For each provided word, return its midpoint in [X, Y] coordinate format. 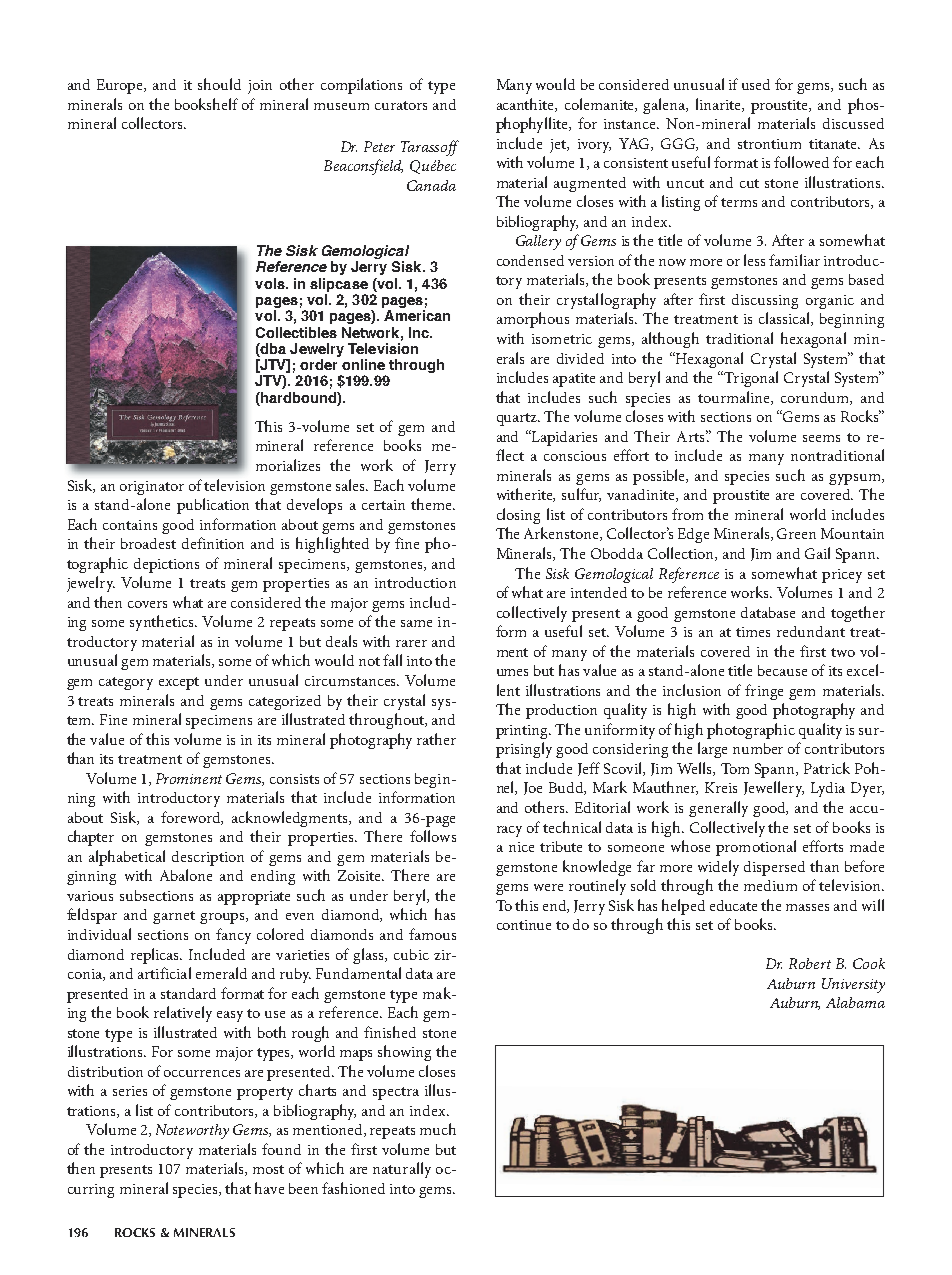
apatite [574, 380]
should [219, 84]
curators [401, 105]
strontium [769, 144]
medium [770, 885]
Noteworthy [192, 1131]
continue [524, 925]
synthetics [163, 623]
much [438, 1129]
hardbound [298, 397]
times [753, 632]
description [208, 858]
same [416, 623]
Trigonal [751, 379]
